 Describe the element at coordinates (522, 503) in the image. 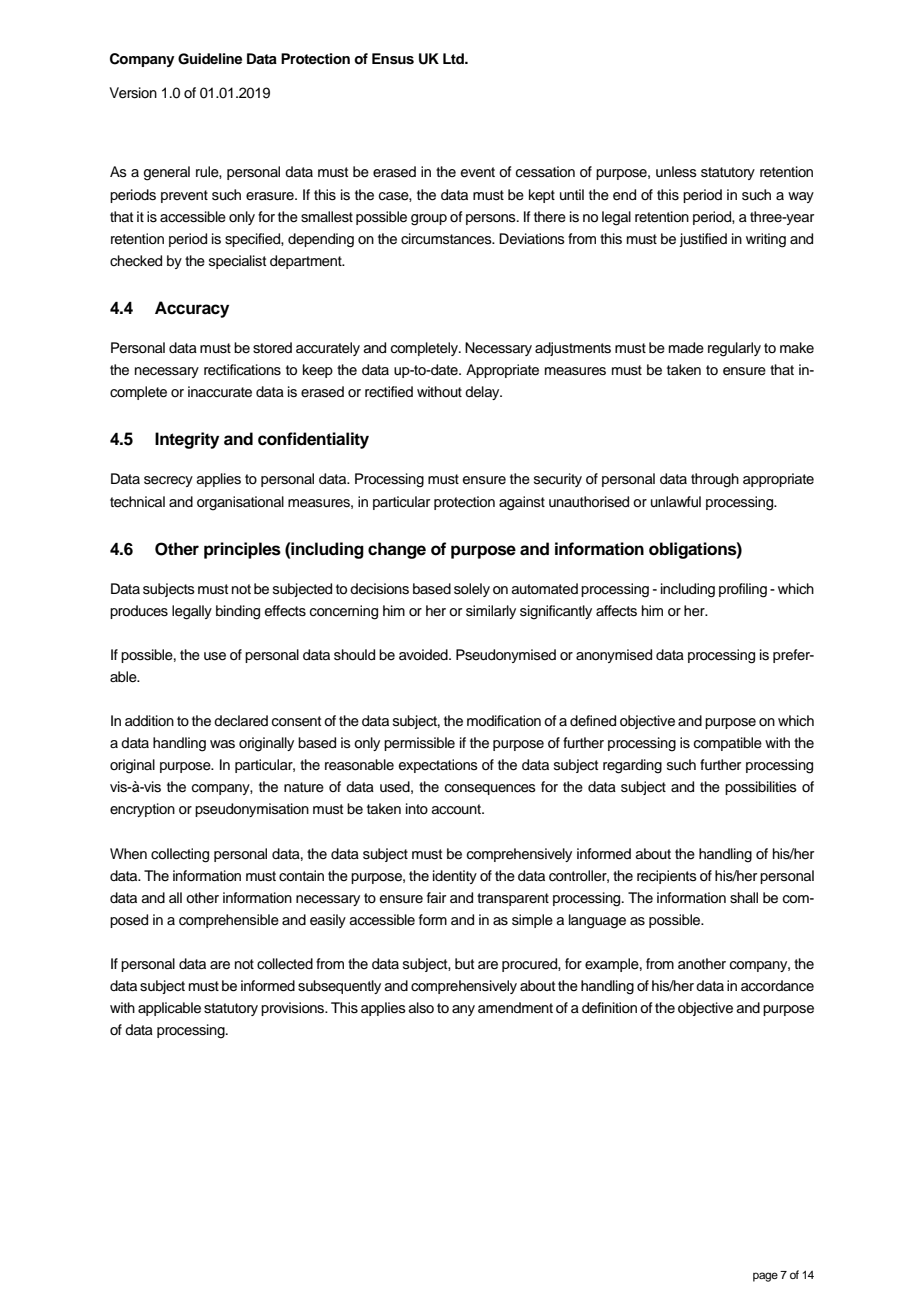

I see `against` at that location.
